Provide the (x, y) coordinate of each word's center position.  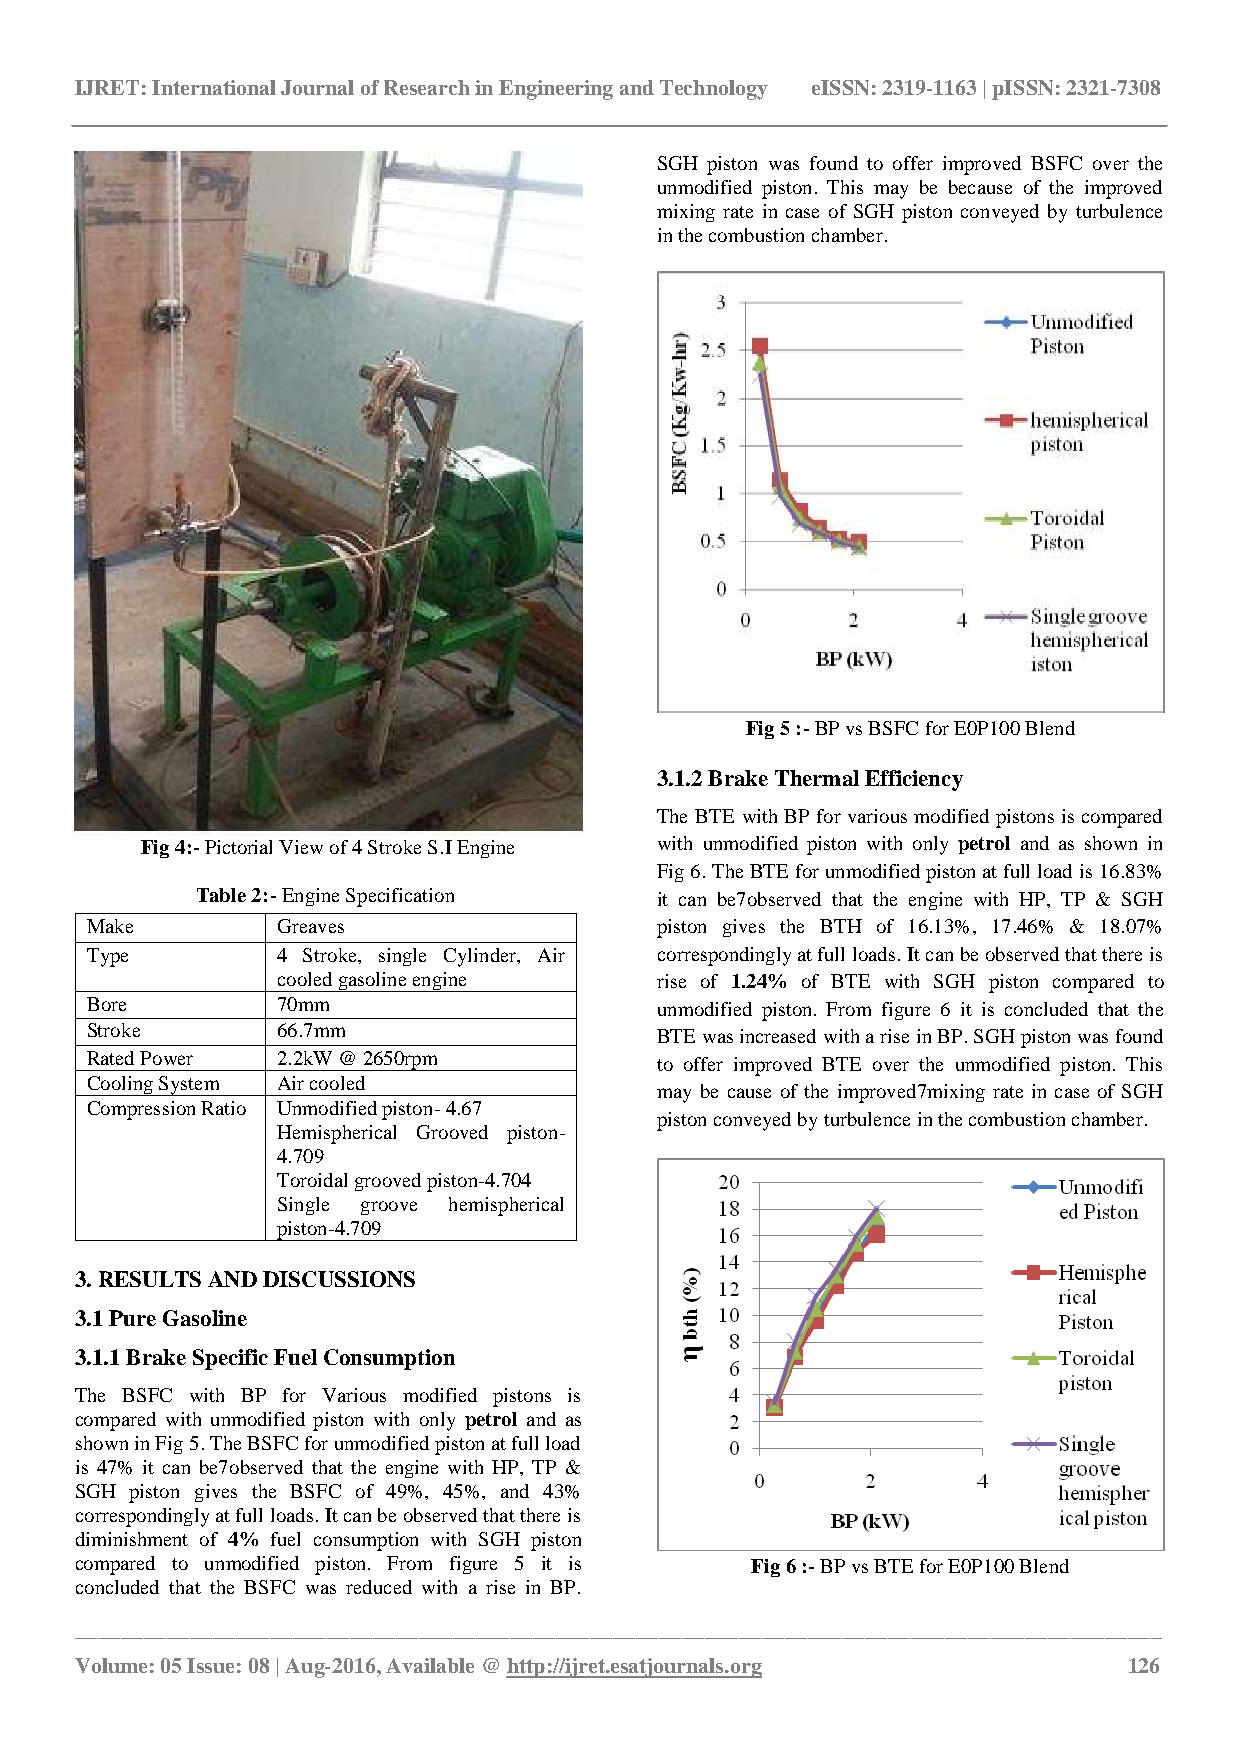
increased (778, 1036)
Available (430, 1665)
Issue (210, 1665)
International (214, 87)
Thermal (817, 778)
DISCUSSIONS (339, 1279)
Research (427, 87)
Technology (714, 90)
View (301, 847)
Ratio (223, 1108)
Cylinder (481, 957)
